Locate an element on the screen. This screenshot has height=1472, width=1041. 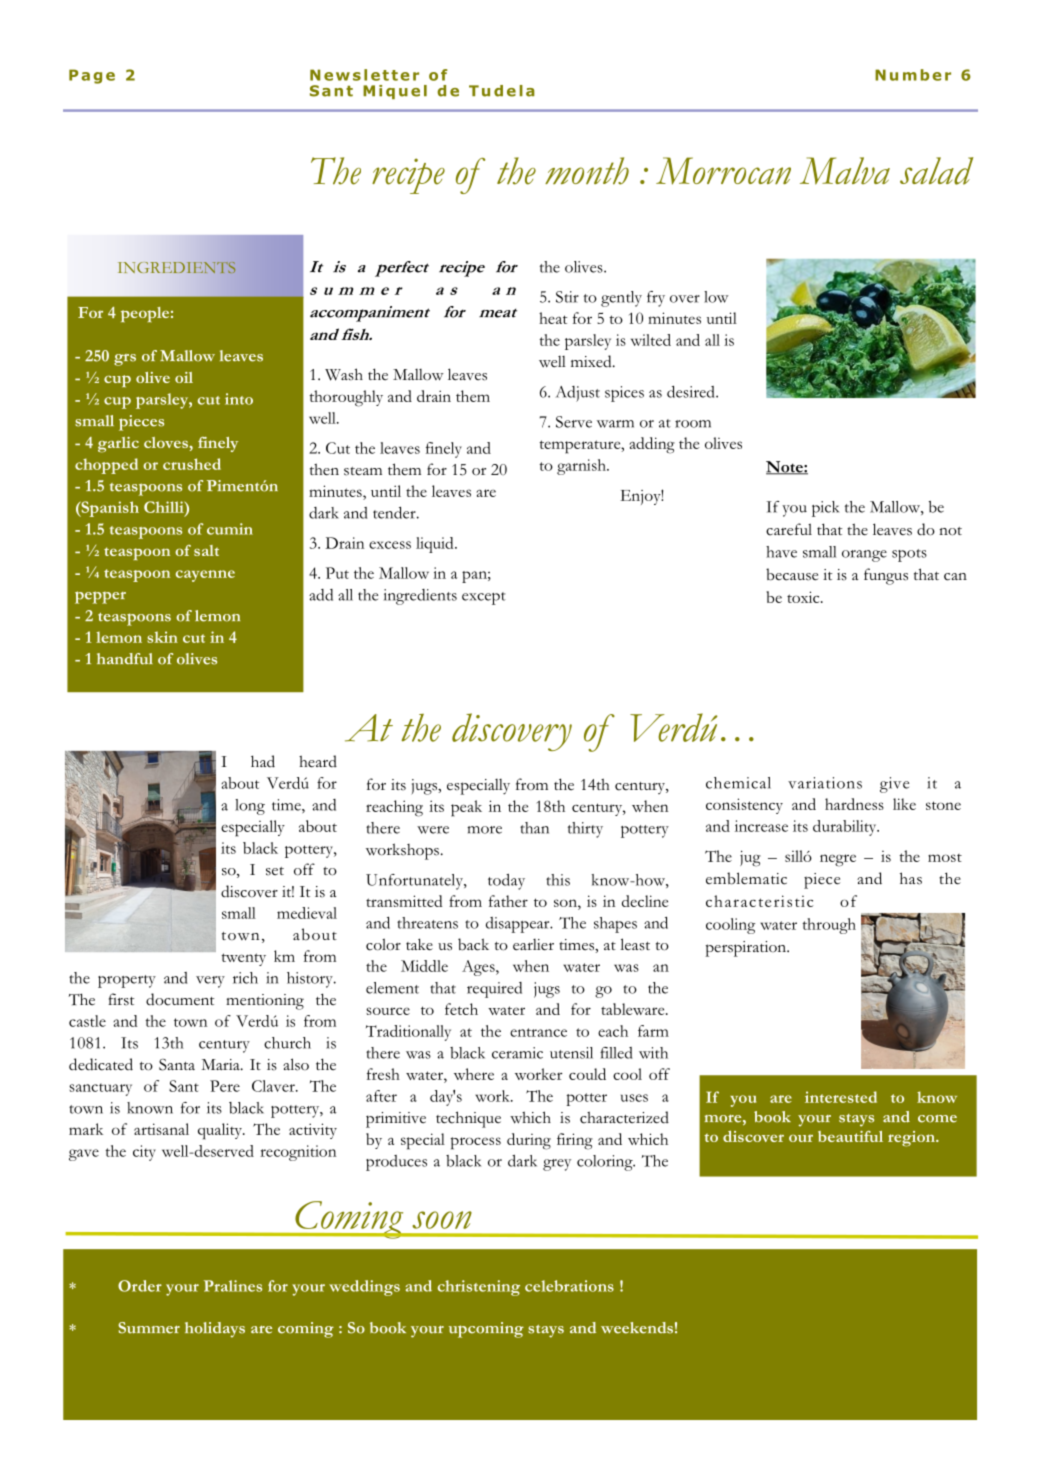
salad is located at coordinates (936, 171).
